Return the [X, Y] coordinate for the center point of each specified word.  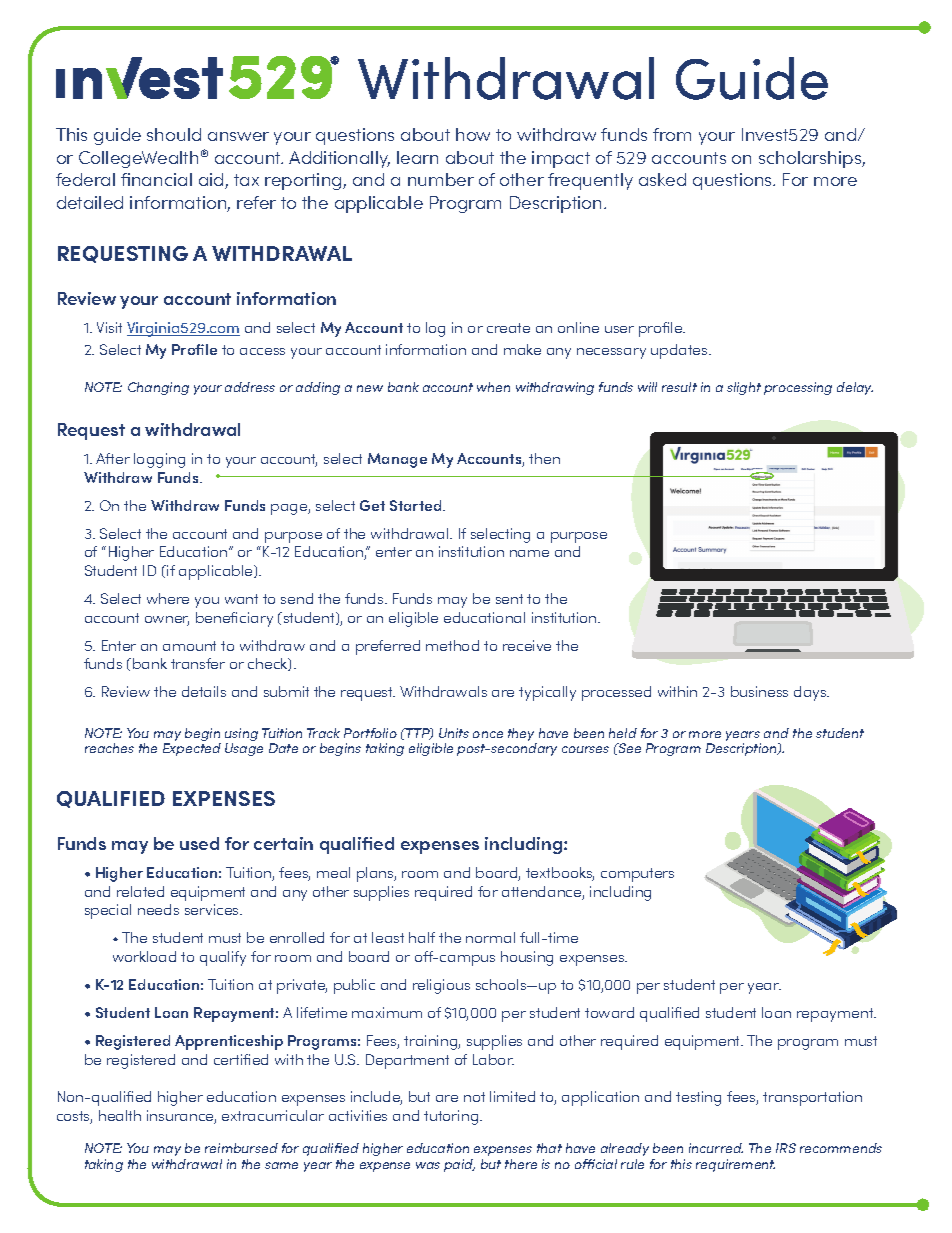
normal [490, 937]
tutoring [452, 1117]
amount [189, 646]
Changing [158, 388]
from [672, 134]
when [493, 387]
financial [156, 179]
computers [637, 875]
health [120, 1115]
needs [158, 909]
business [759, 691]
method [452, 645]
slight [744, 388]
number [441, 179]
